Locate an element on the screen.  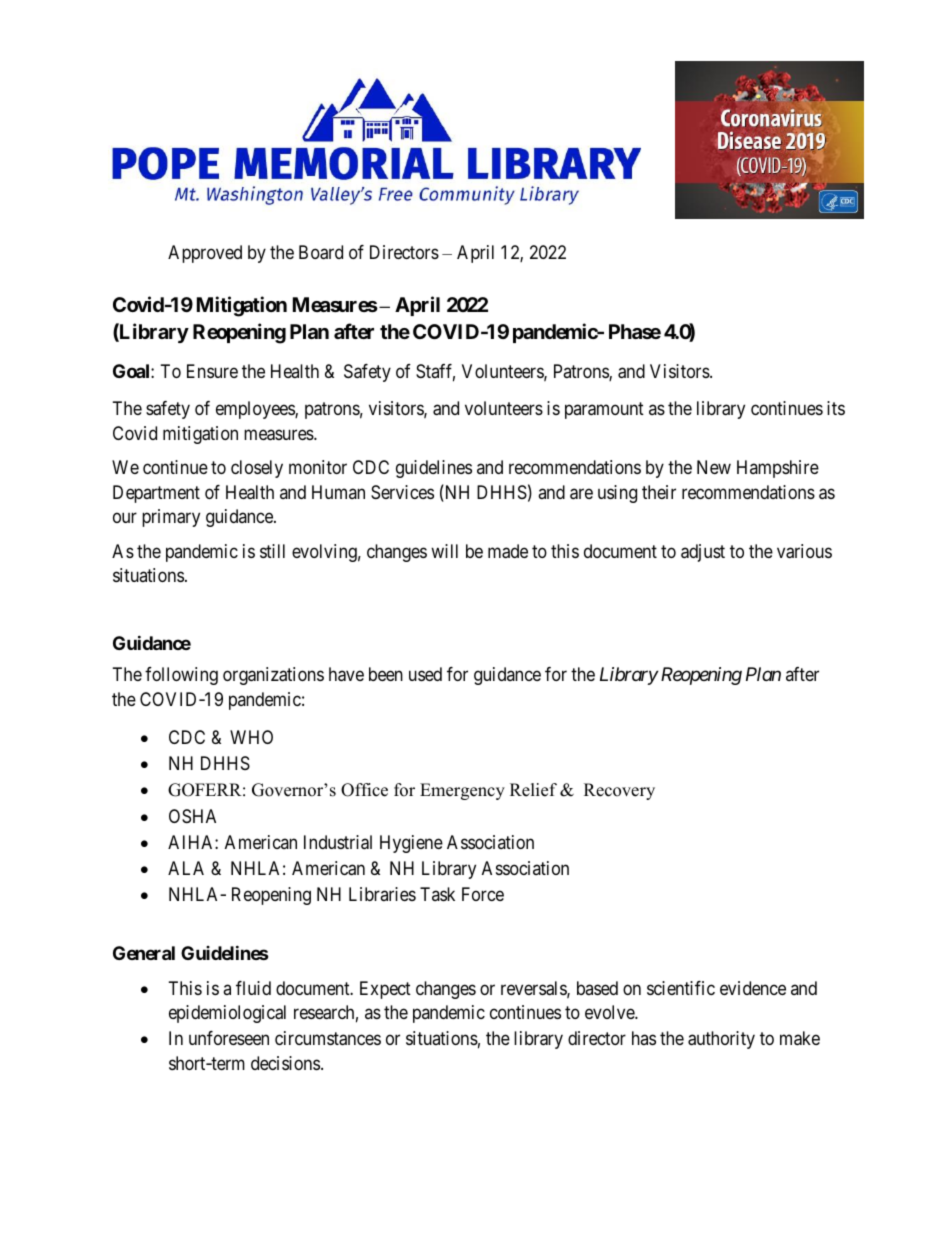
Hygiene is located at coordinates (411, 844).
